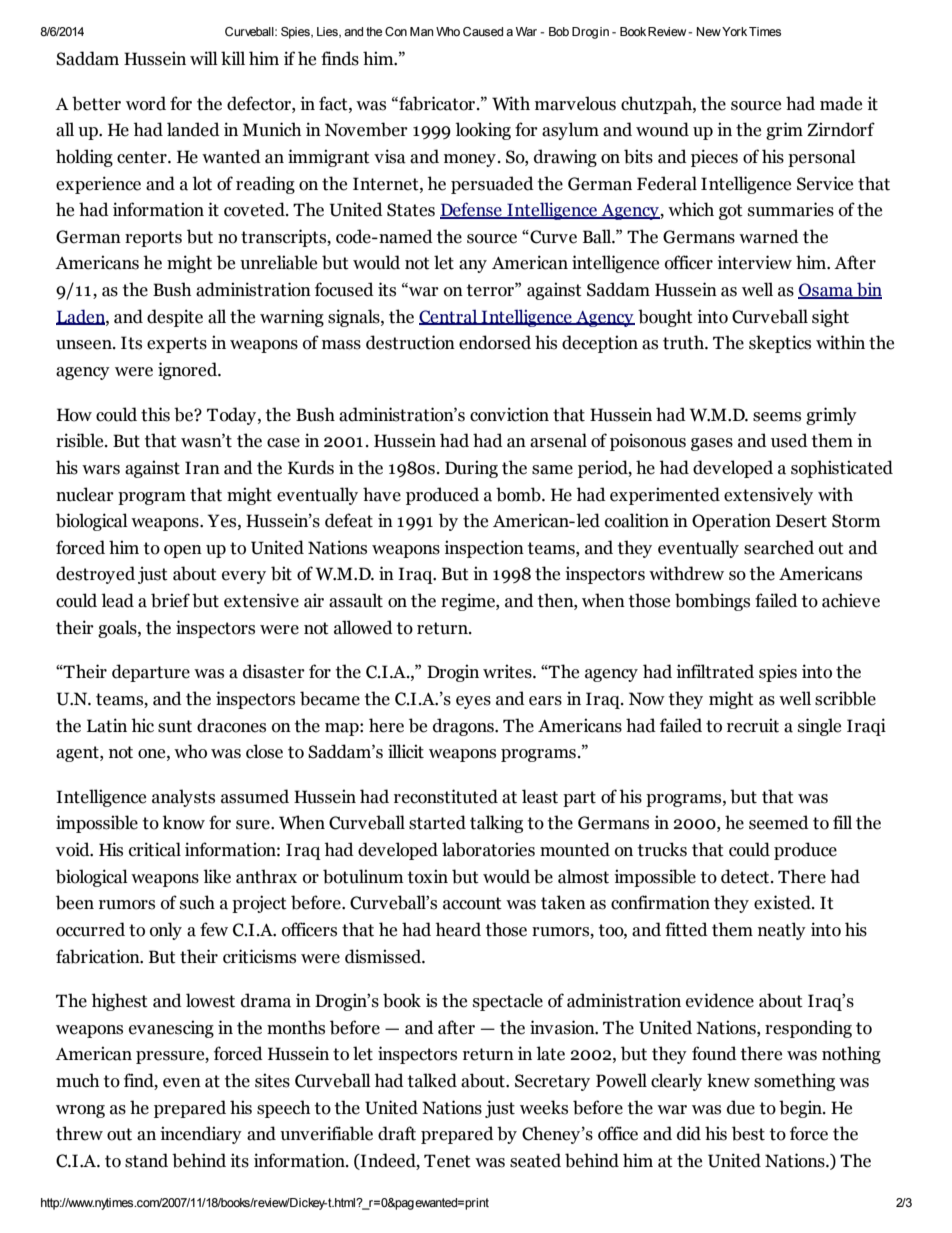  Describe the element at coordinates (483, 131) in the screenshot. I see `looking` at that location.
